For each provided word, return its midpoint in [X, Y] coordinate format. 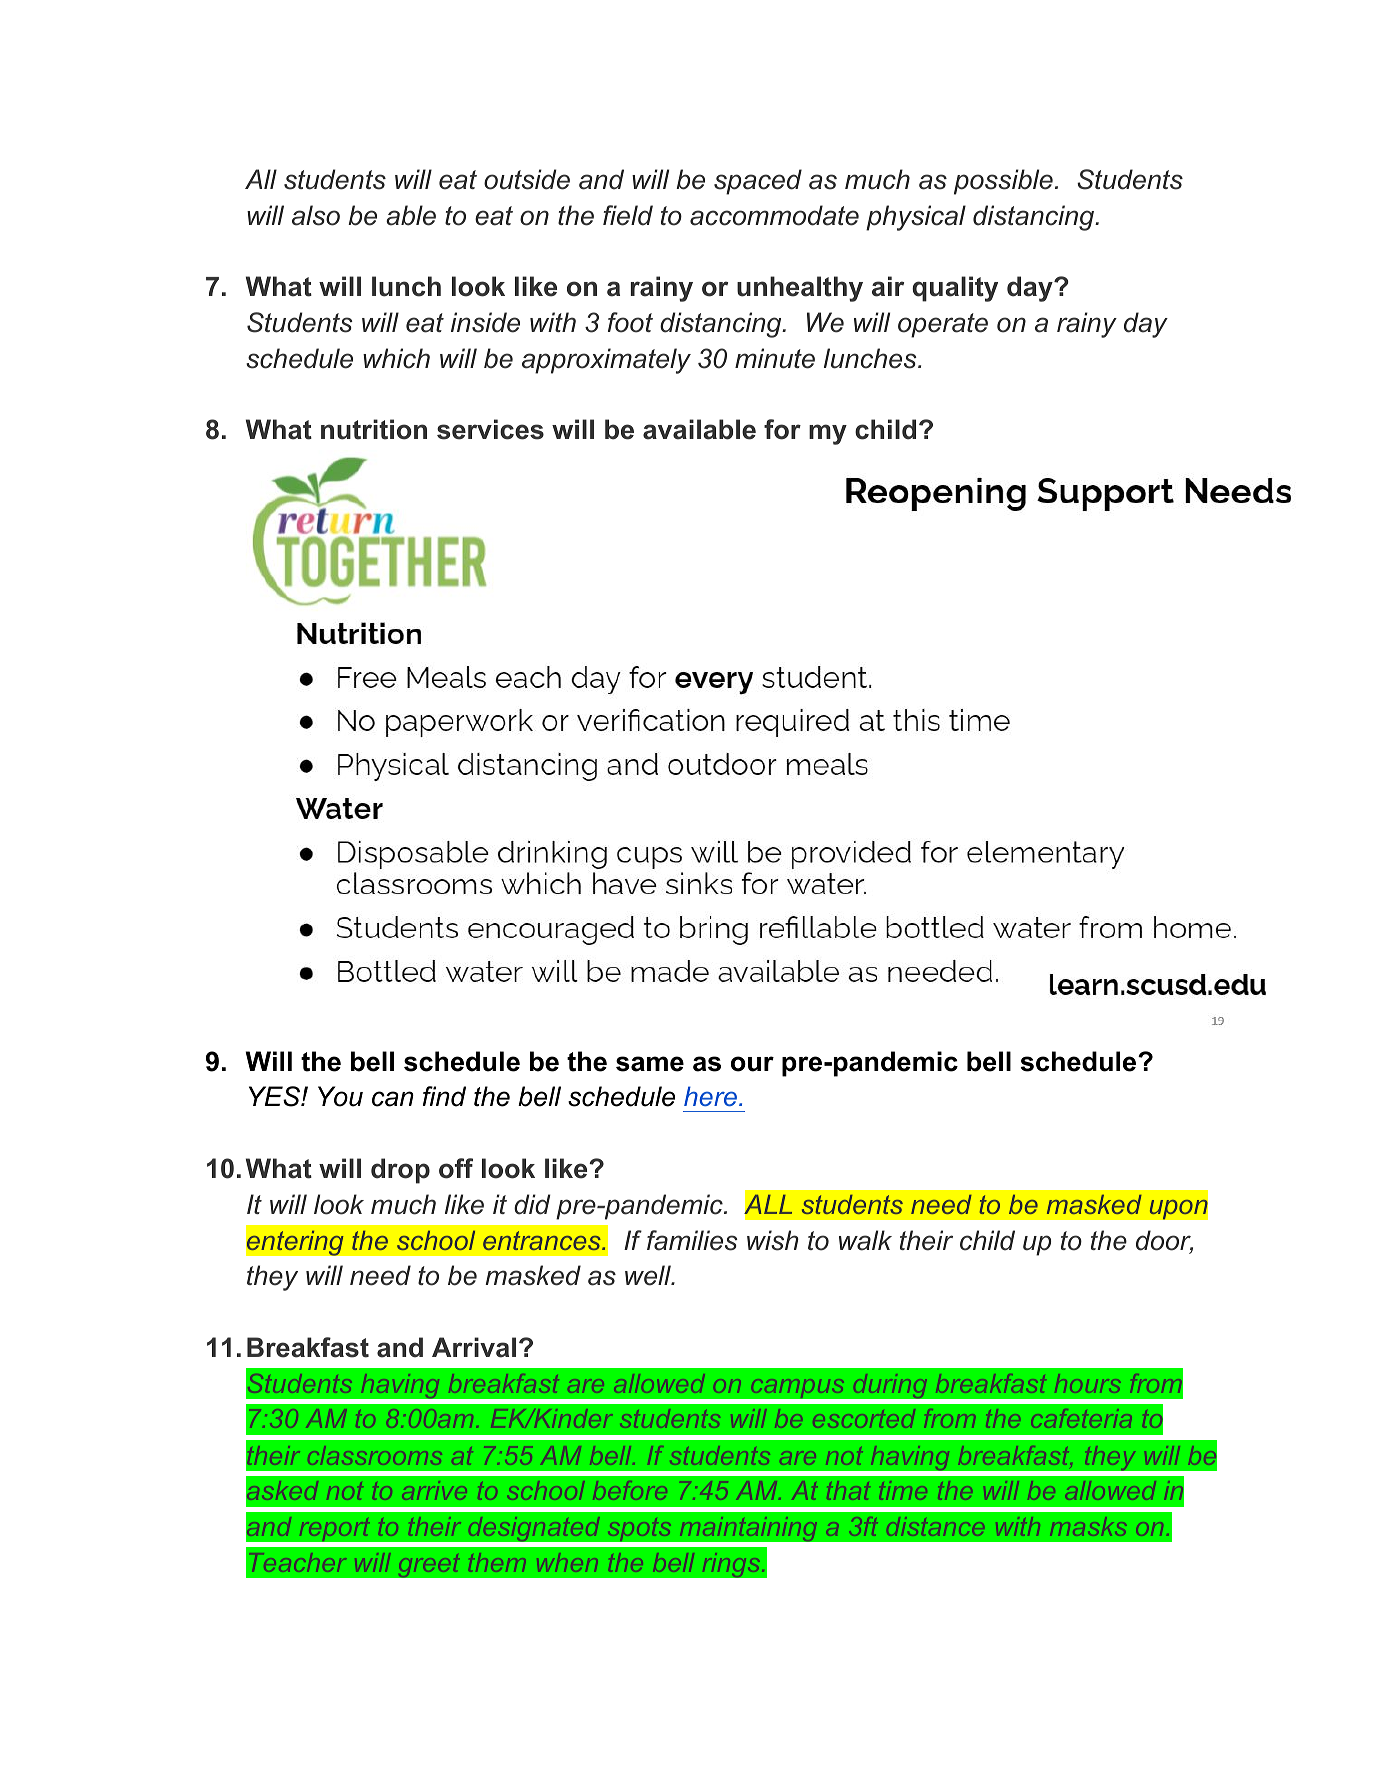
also [316, 215]
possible [1003, 182]
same [650, 1064]
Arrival [474, 1347]
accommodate [774, 215]
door [1164, 1241]
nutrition [374, 429]
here [710, 1096]
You [340, 1096]
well [649, 1275]
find [444, 1096]
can [393, 1099]
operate [943, 325]
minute [775, 358]
